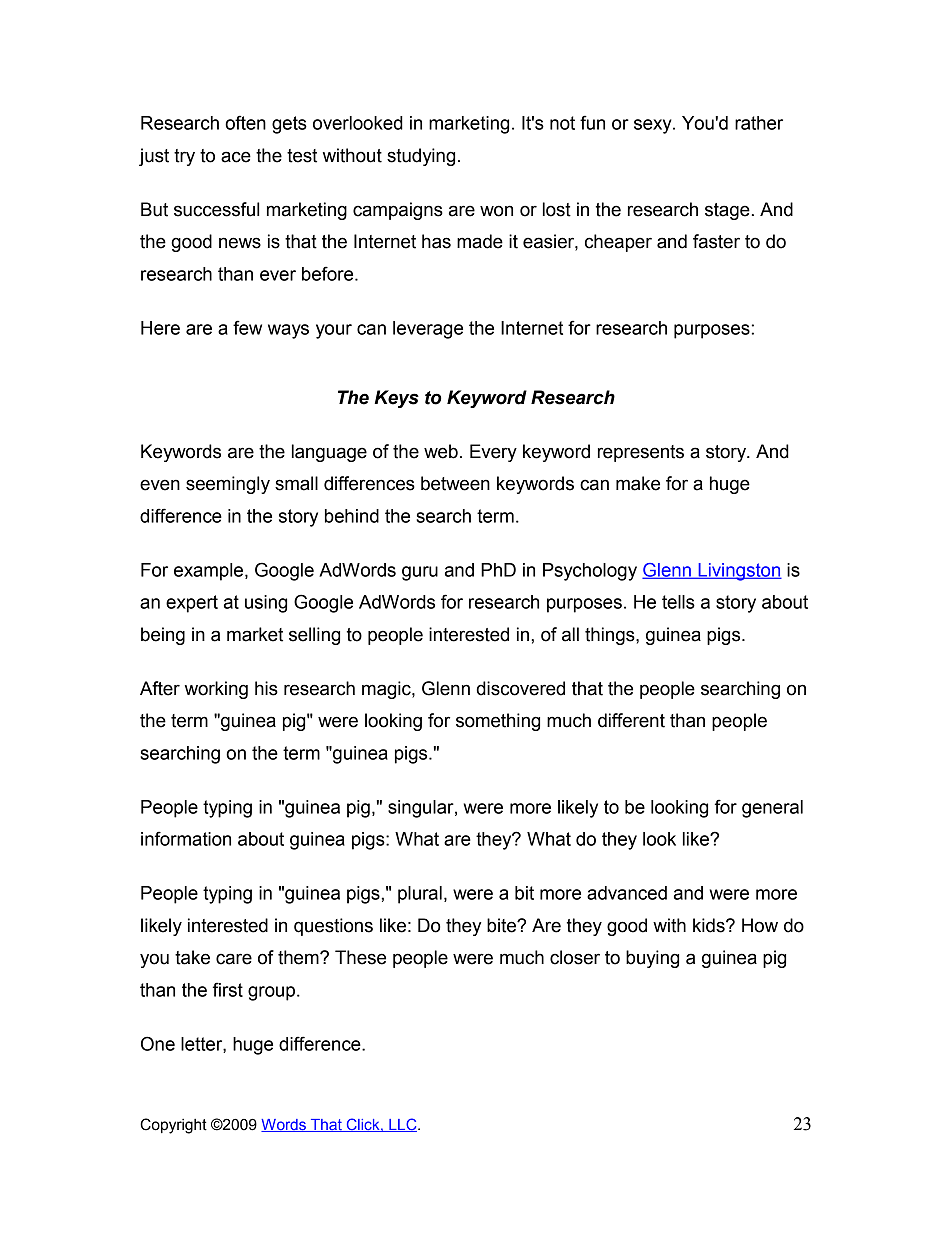  Describe the element at coordinates (396, 399) in the screenshot. I see `Keys` at that location.
